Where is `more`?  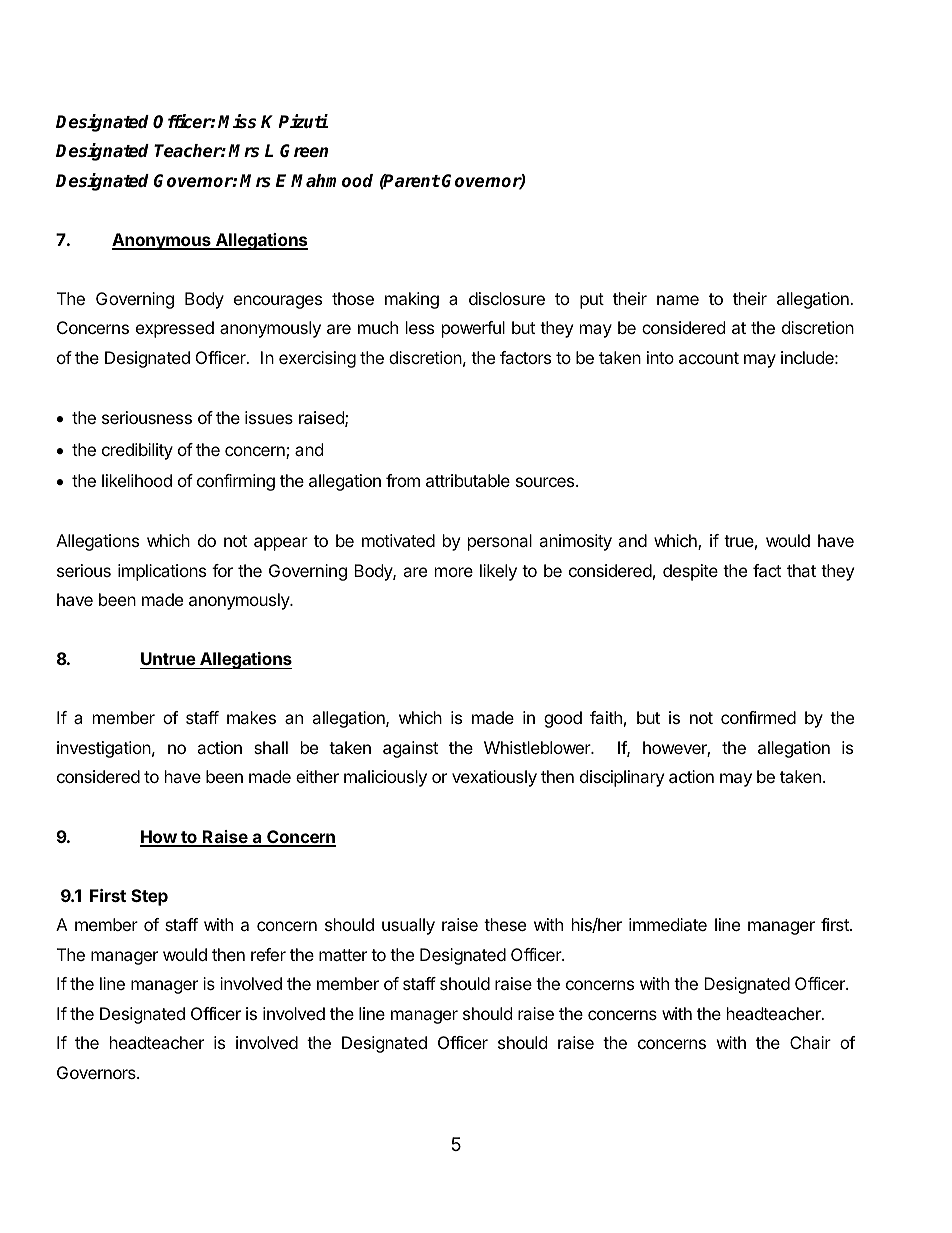
more is located at coordinates (454, 572).
